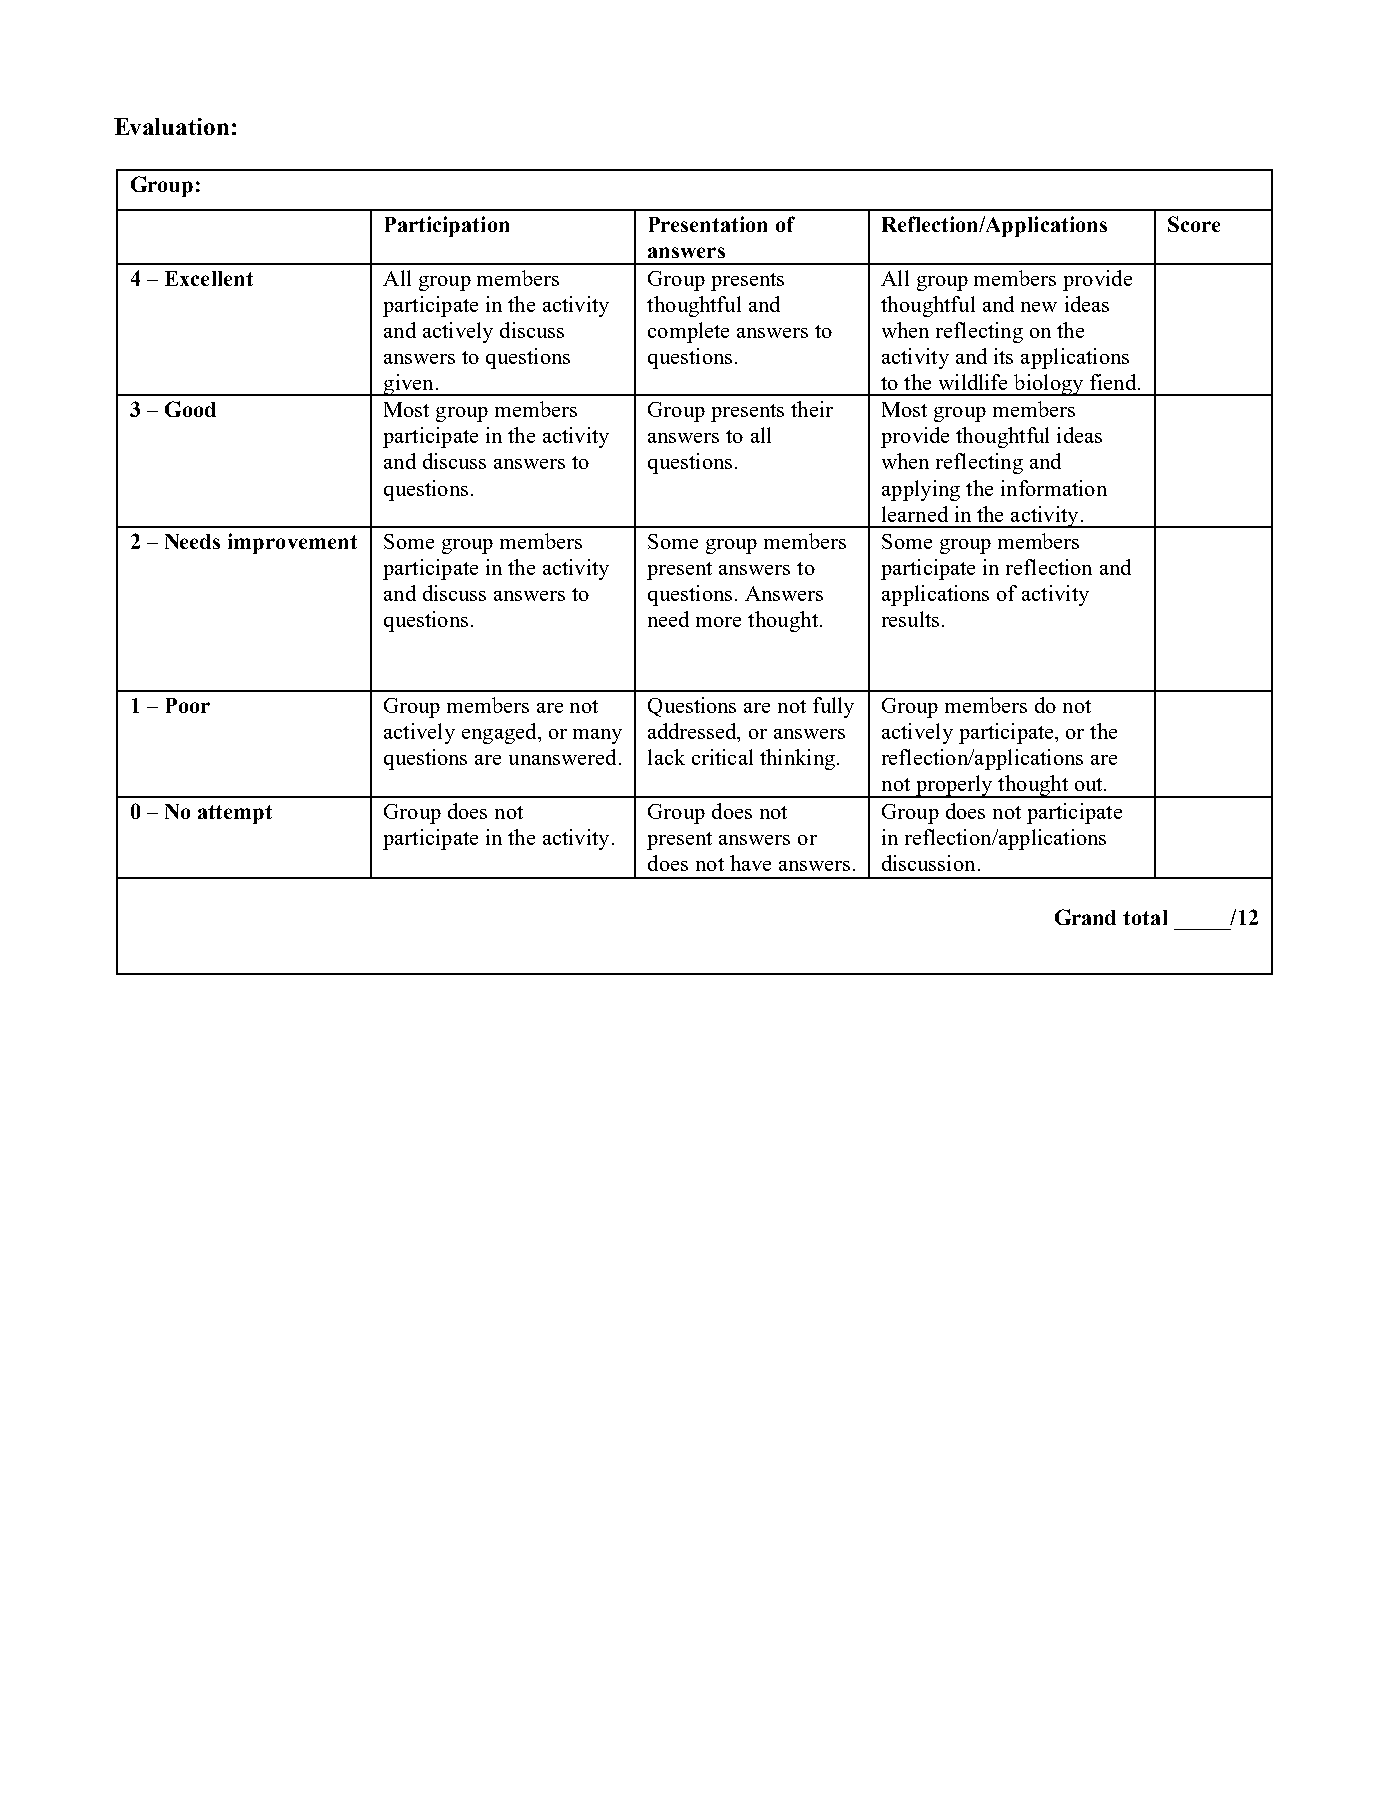 Image resolution: width=1389 pixels, height=1797 pixels. I want to click on learned, so click(915, 514).
